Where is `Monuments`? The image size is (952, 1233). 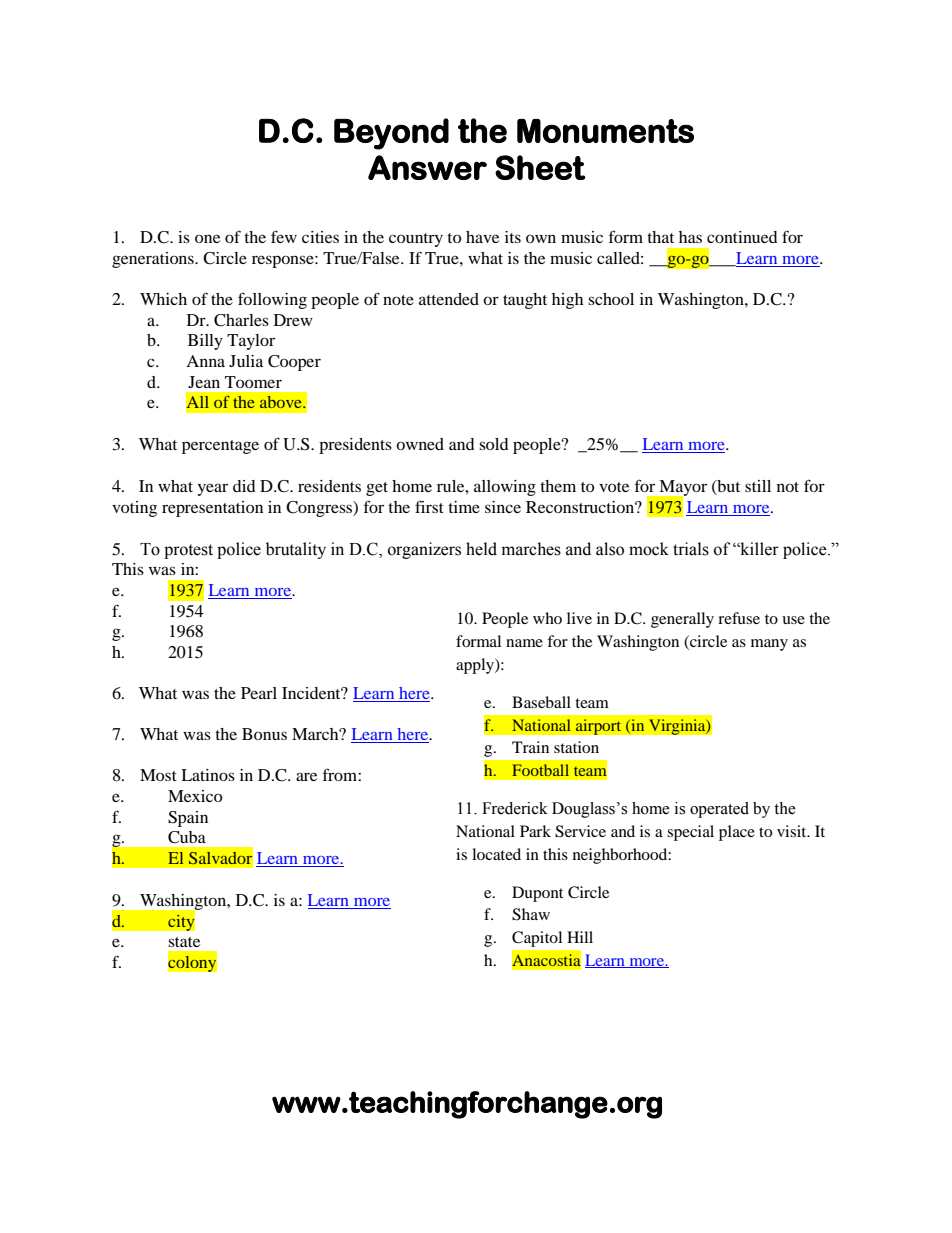 Monuments is located at coordinates (605, 131).
